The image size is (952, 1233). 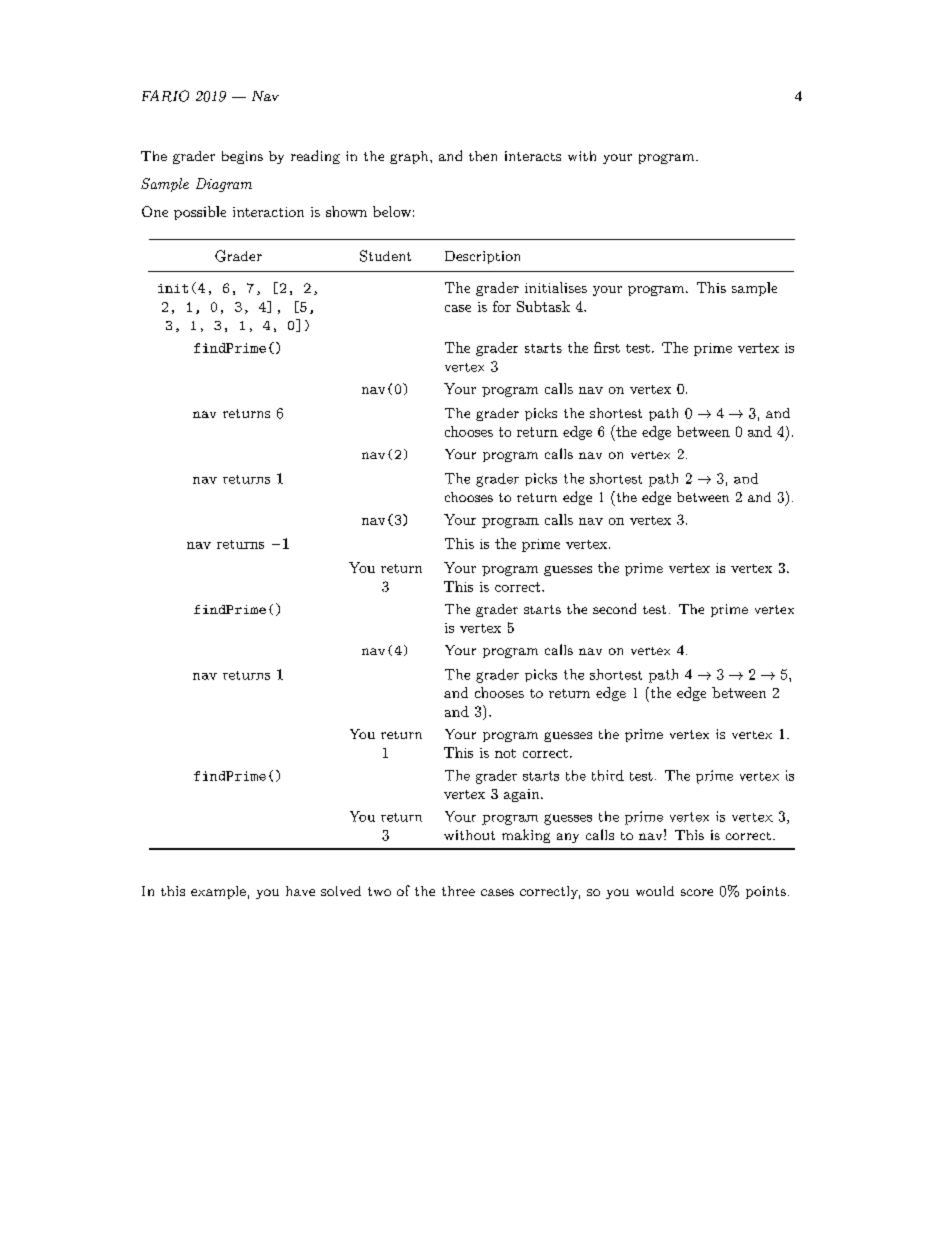 What do you see at coordinates (218, 892) in the image?
I see `example` at bounding box center [218, 892].
